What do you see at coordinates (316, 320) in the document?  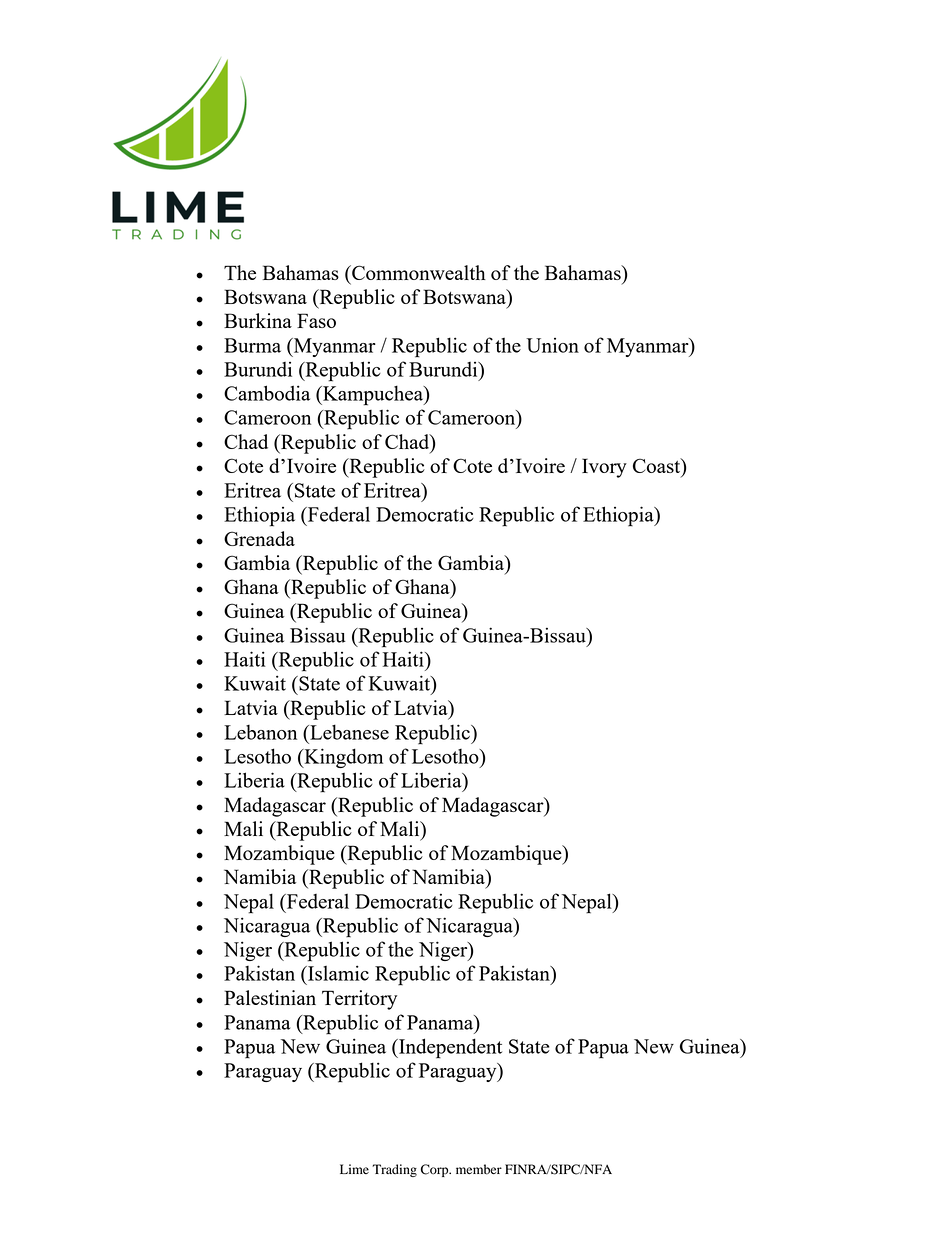 I see `Faso` at bounding box center [316, 320].
